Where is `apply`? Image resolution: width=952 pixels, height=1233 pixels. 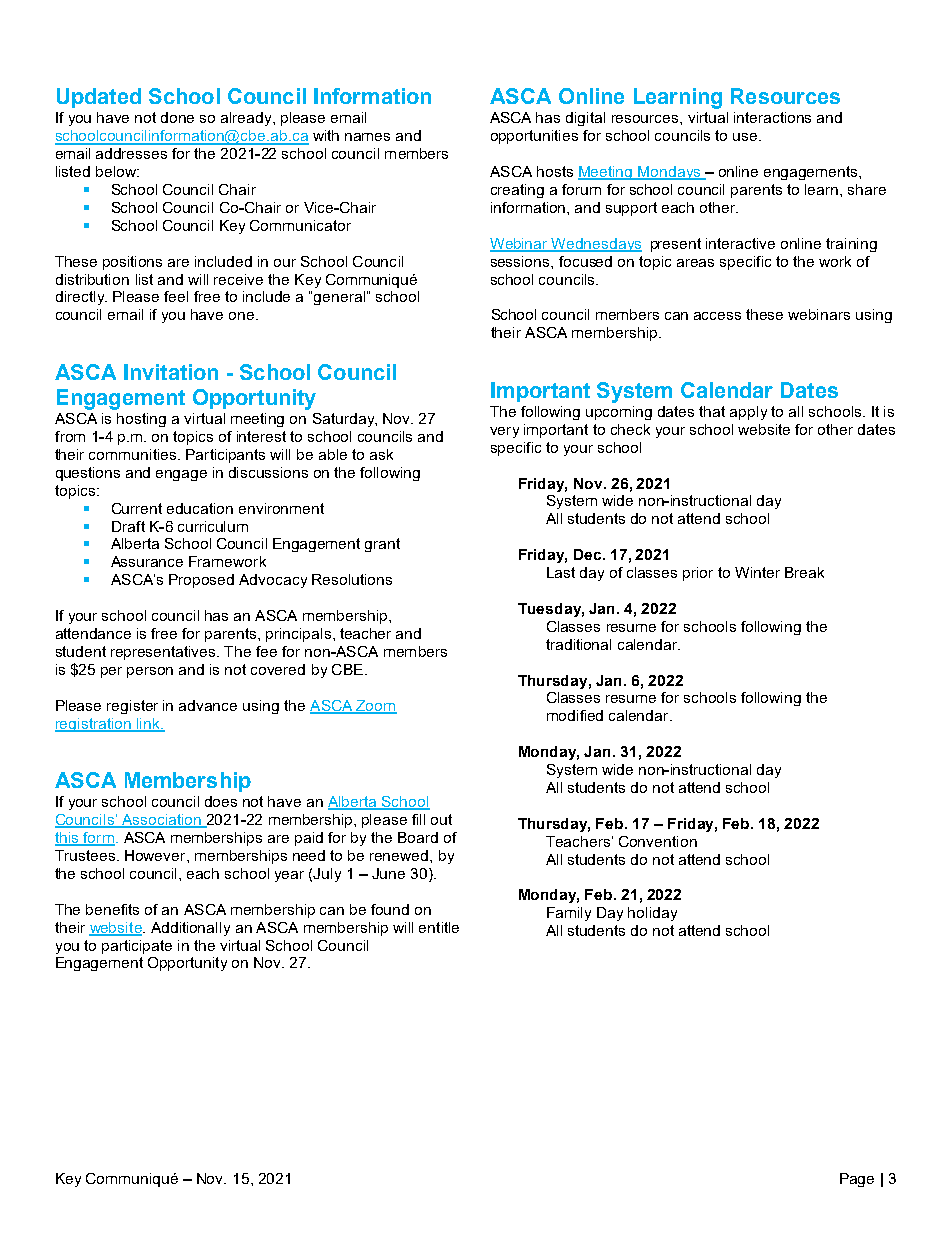 apply is located at coordinates (748, 413).
